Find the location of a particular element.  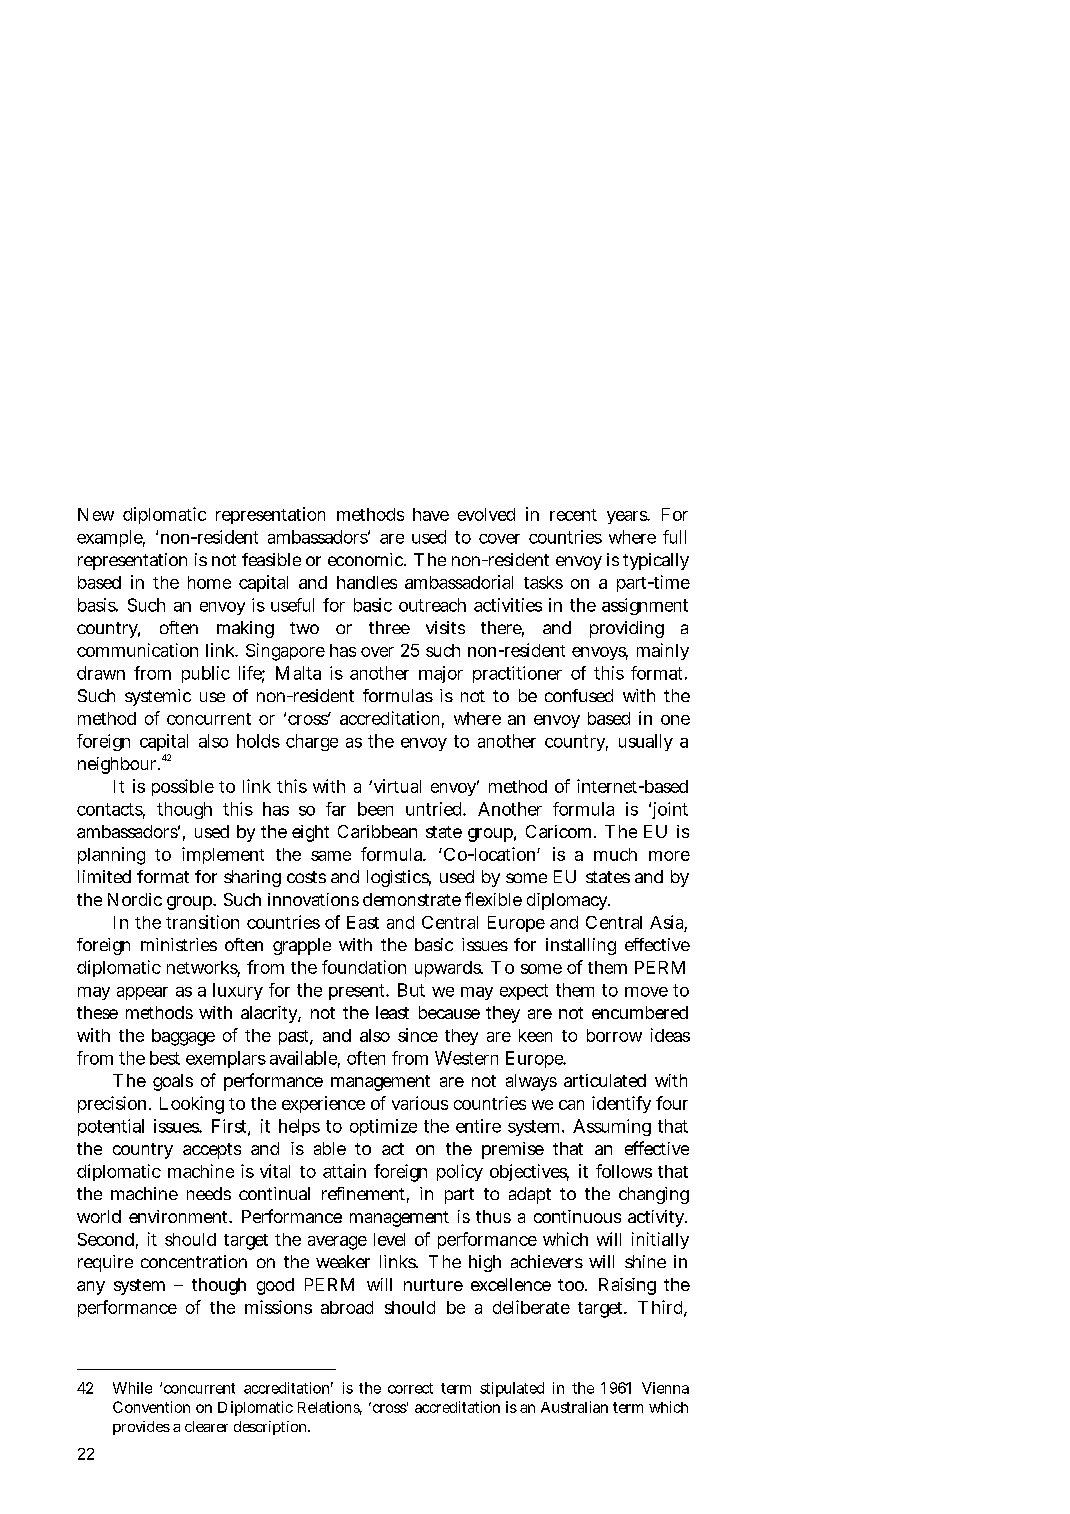

environment is located at coordinates (180, 1216).
